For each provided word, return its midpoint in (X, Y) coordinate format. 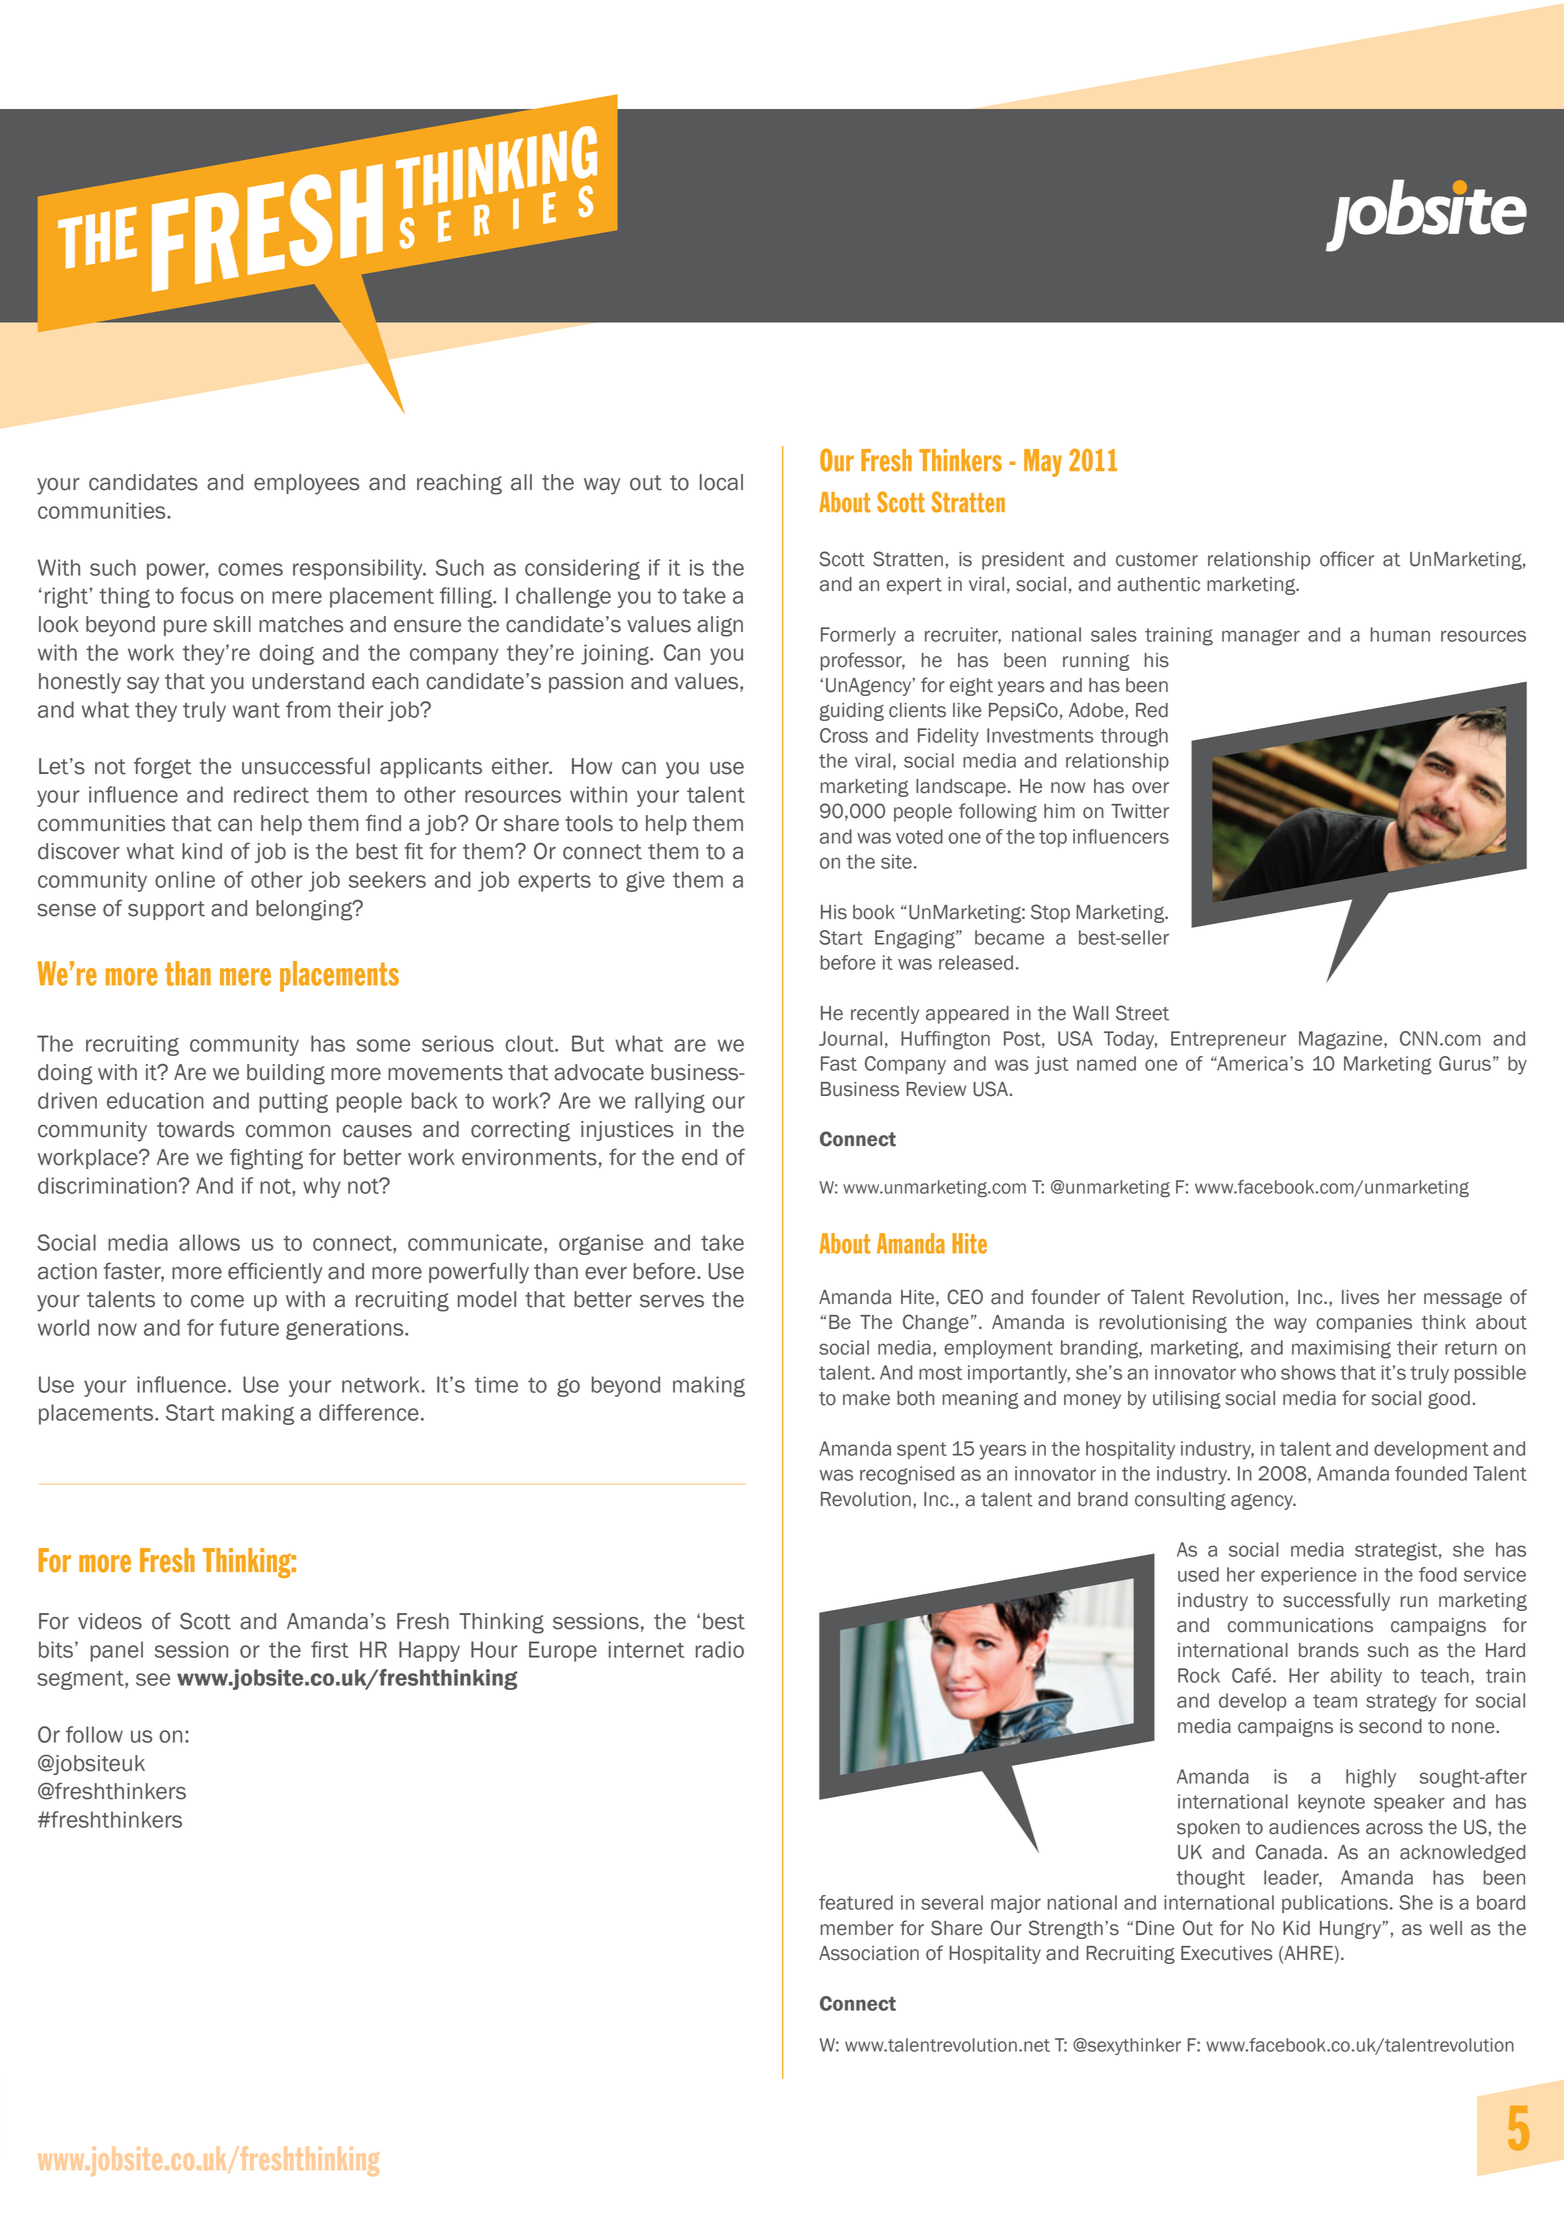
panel (117, 1651)
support (166, 910)
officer (1347, 559)
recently (885, 1015)
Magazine (1342, 1040)
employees (306, 484)
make (866, 1398)
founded (1431, 1473)
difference (369, 1412)
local (721, 482)
